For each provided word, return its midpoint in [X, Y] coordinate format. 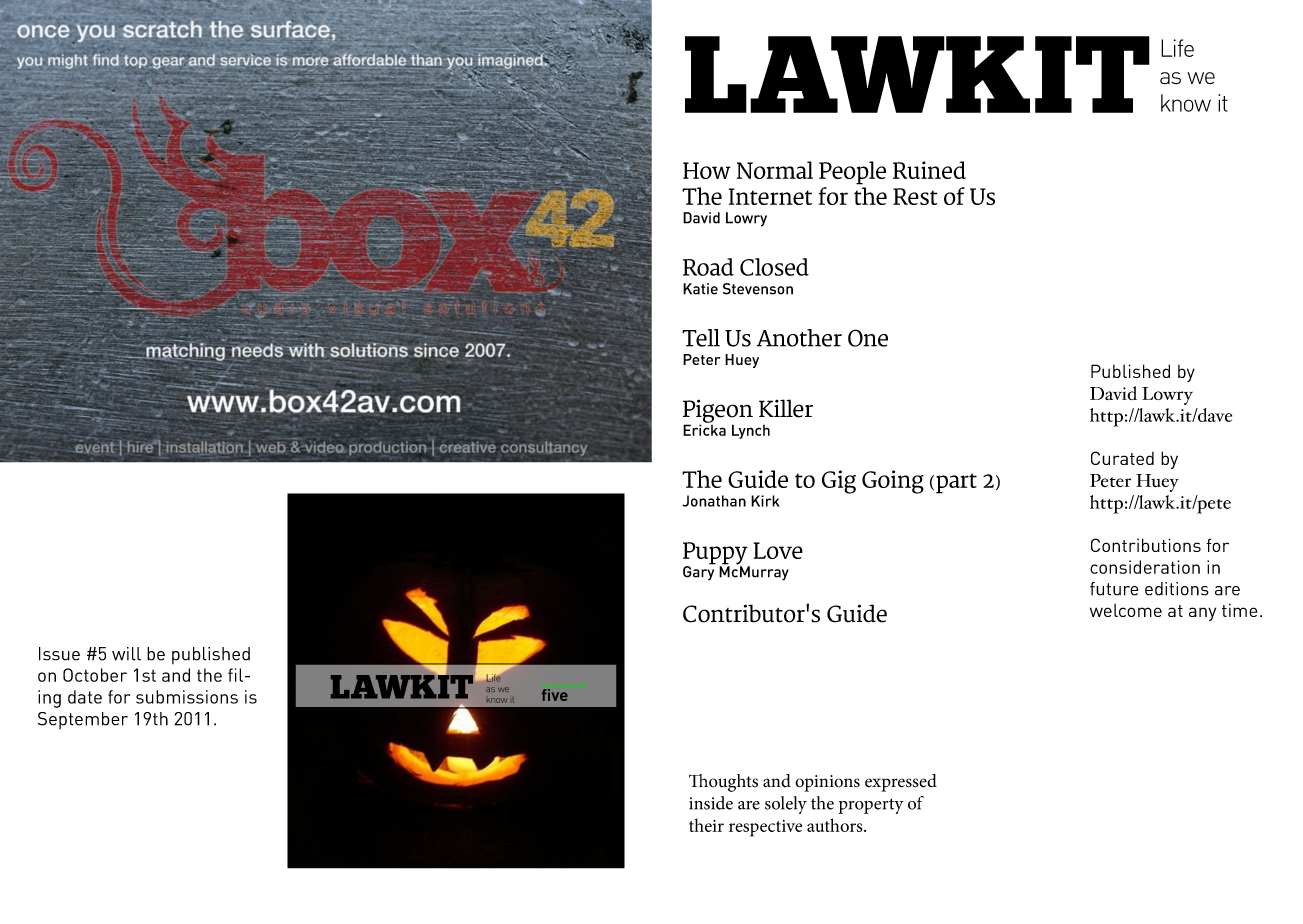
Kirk [765, 501]
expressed [901, 783]
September [83, 720]
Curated [1122, 458]
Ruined [929, 170]
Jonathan [714, 501]
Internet [770, 196]
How [707, 170]
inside [711, 803]
